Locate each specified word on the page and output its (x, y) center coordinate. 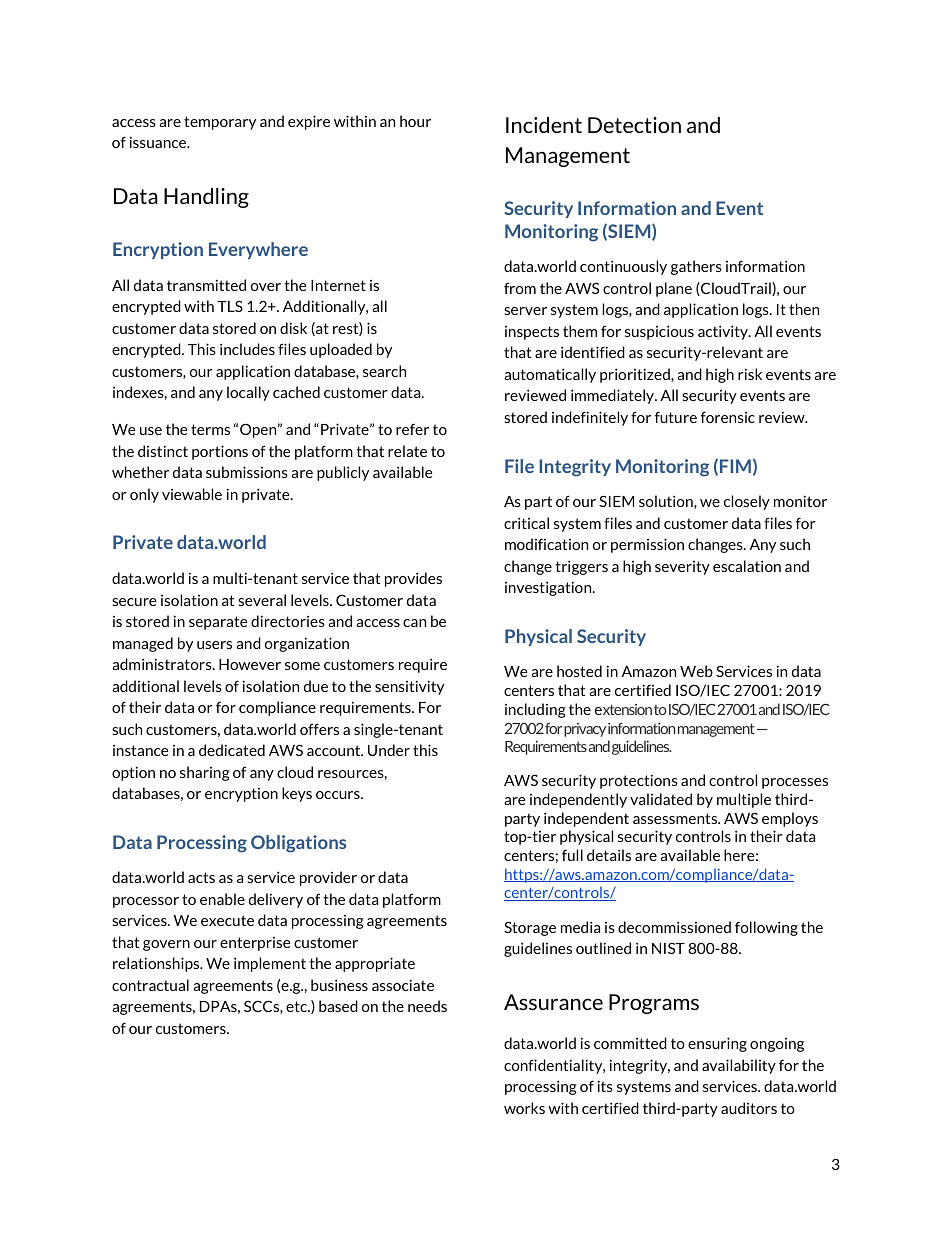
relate (407, 451)
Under (389, 750)
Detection (634, 125)
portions (220, 452)
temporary (220, 123)
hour (415, 121)
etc (298, 1006)
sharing (205, 773)
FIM (735, 466)
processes (795, 783)
